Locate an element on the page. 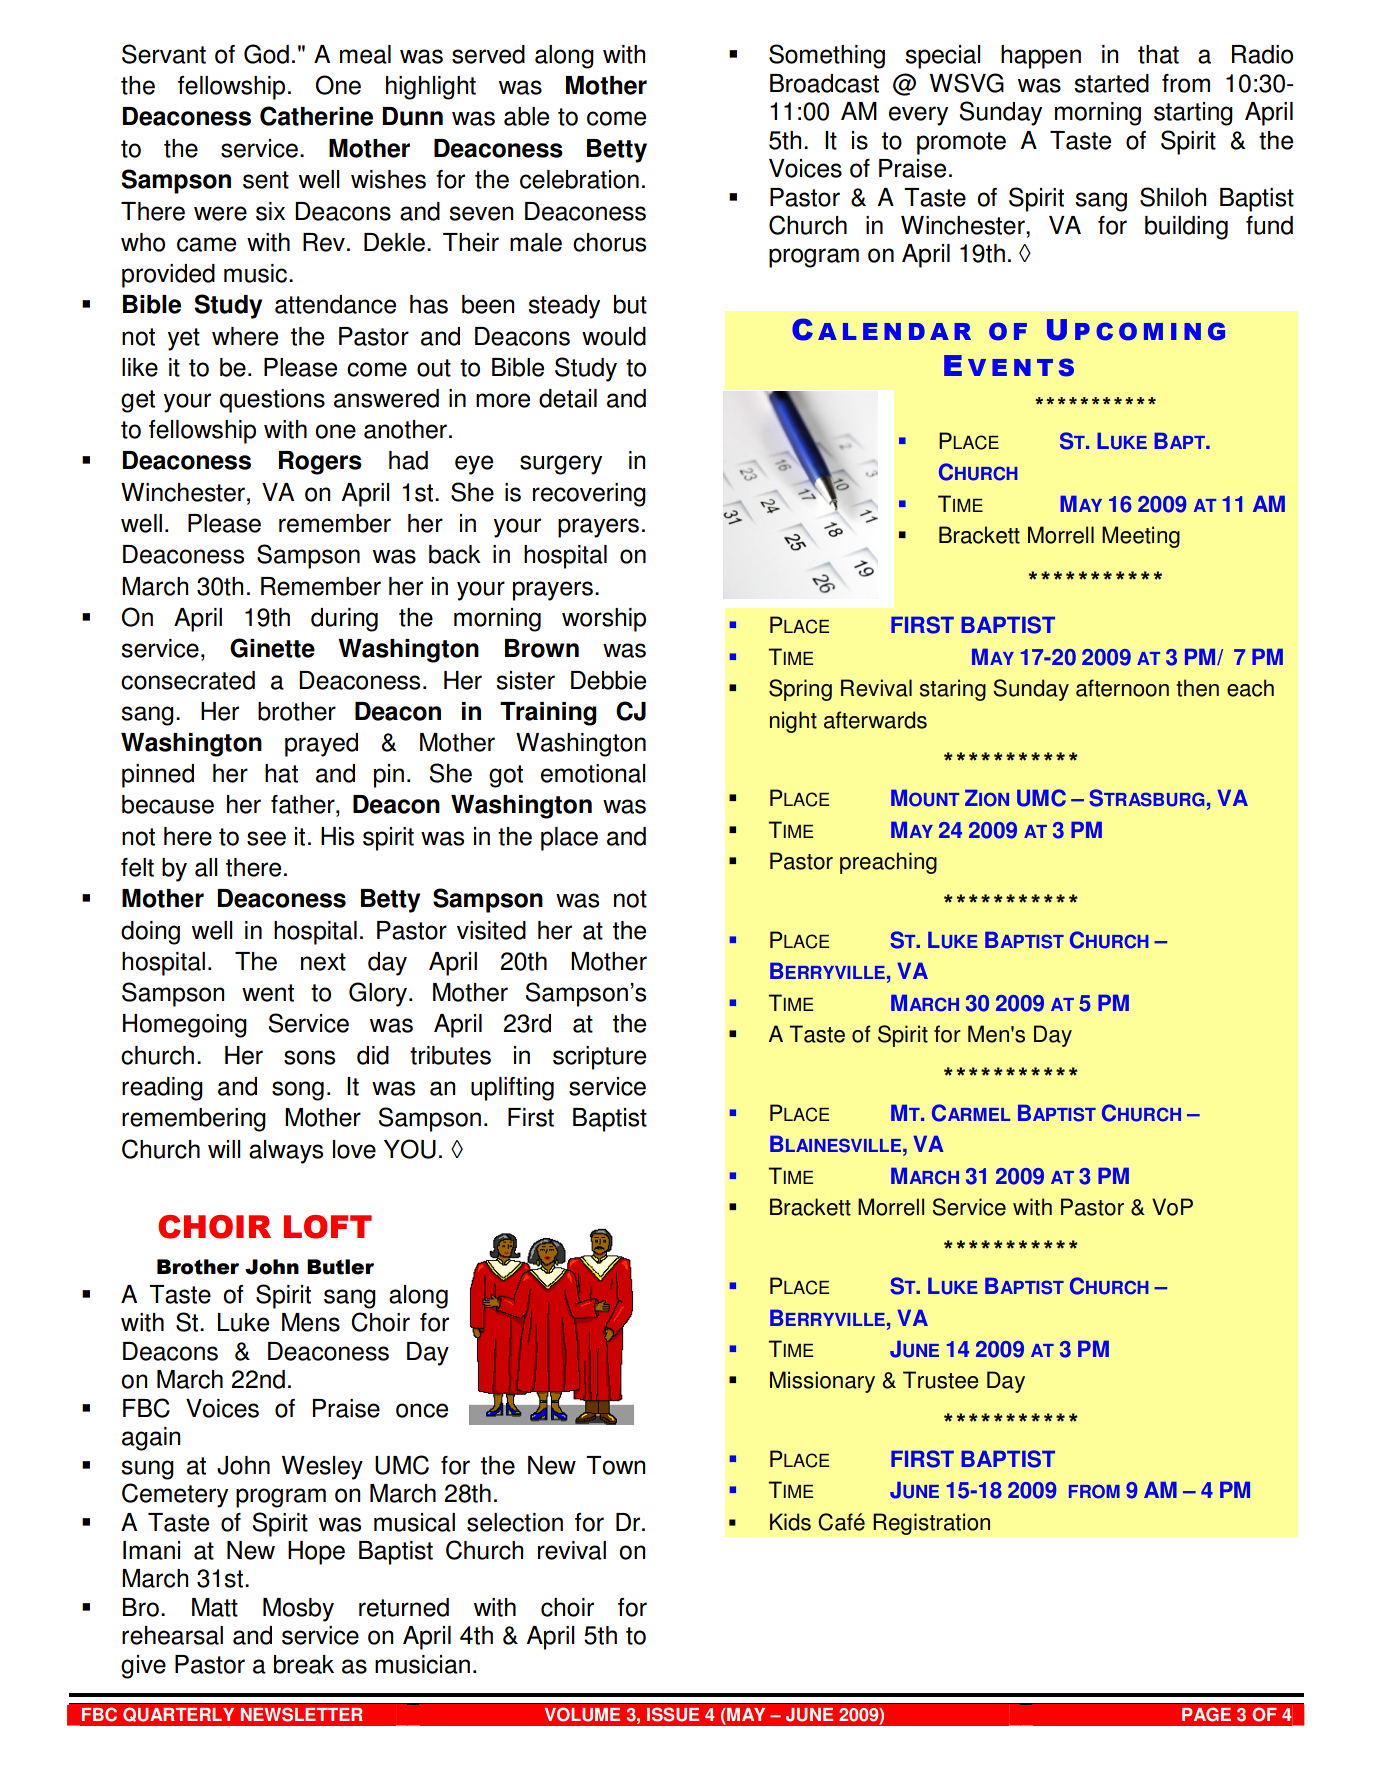  started is located at coordinates (1111, 83).
